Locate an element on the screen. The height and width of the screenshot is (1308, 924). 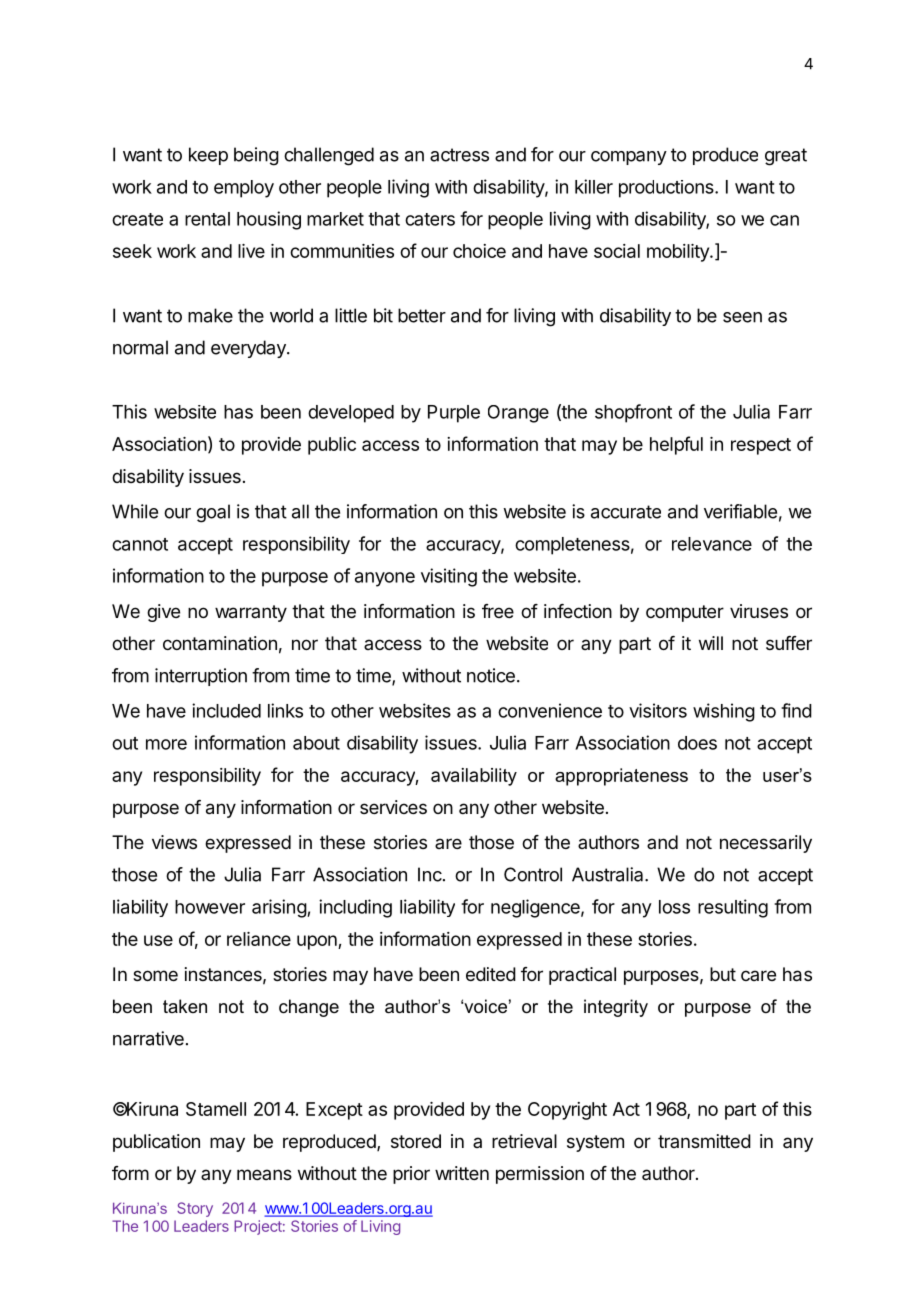
interruption is located at coordinates (201, 677).
